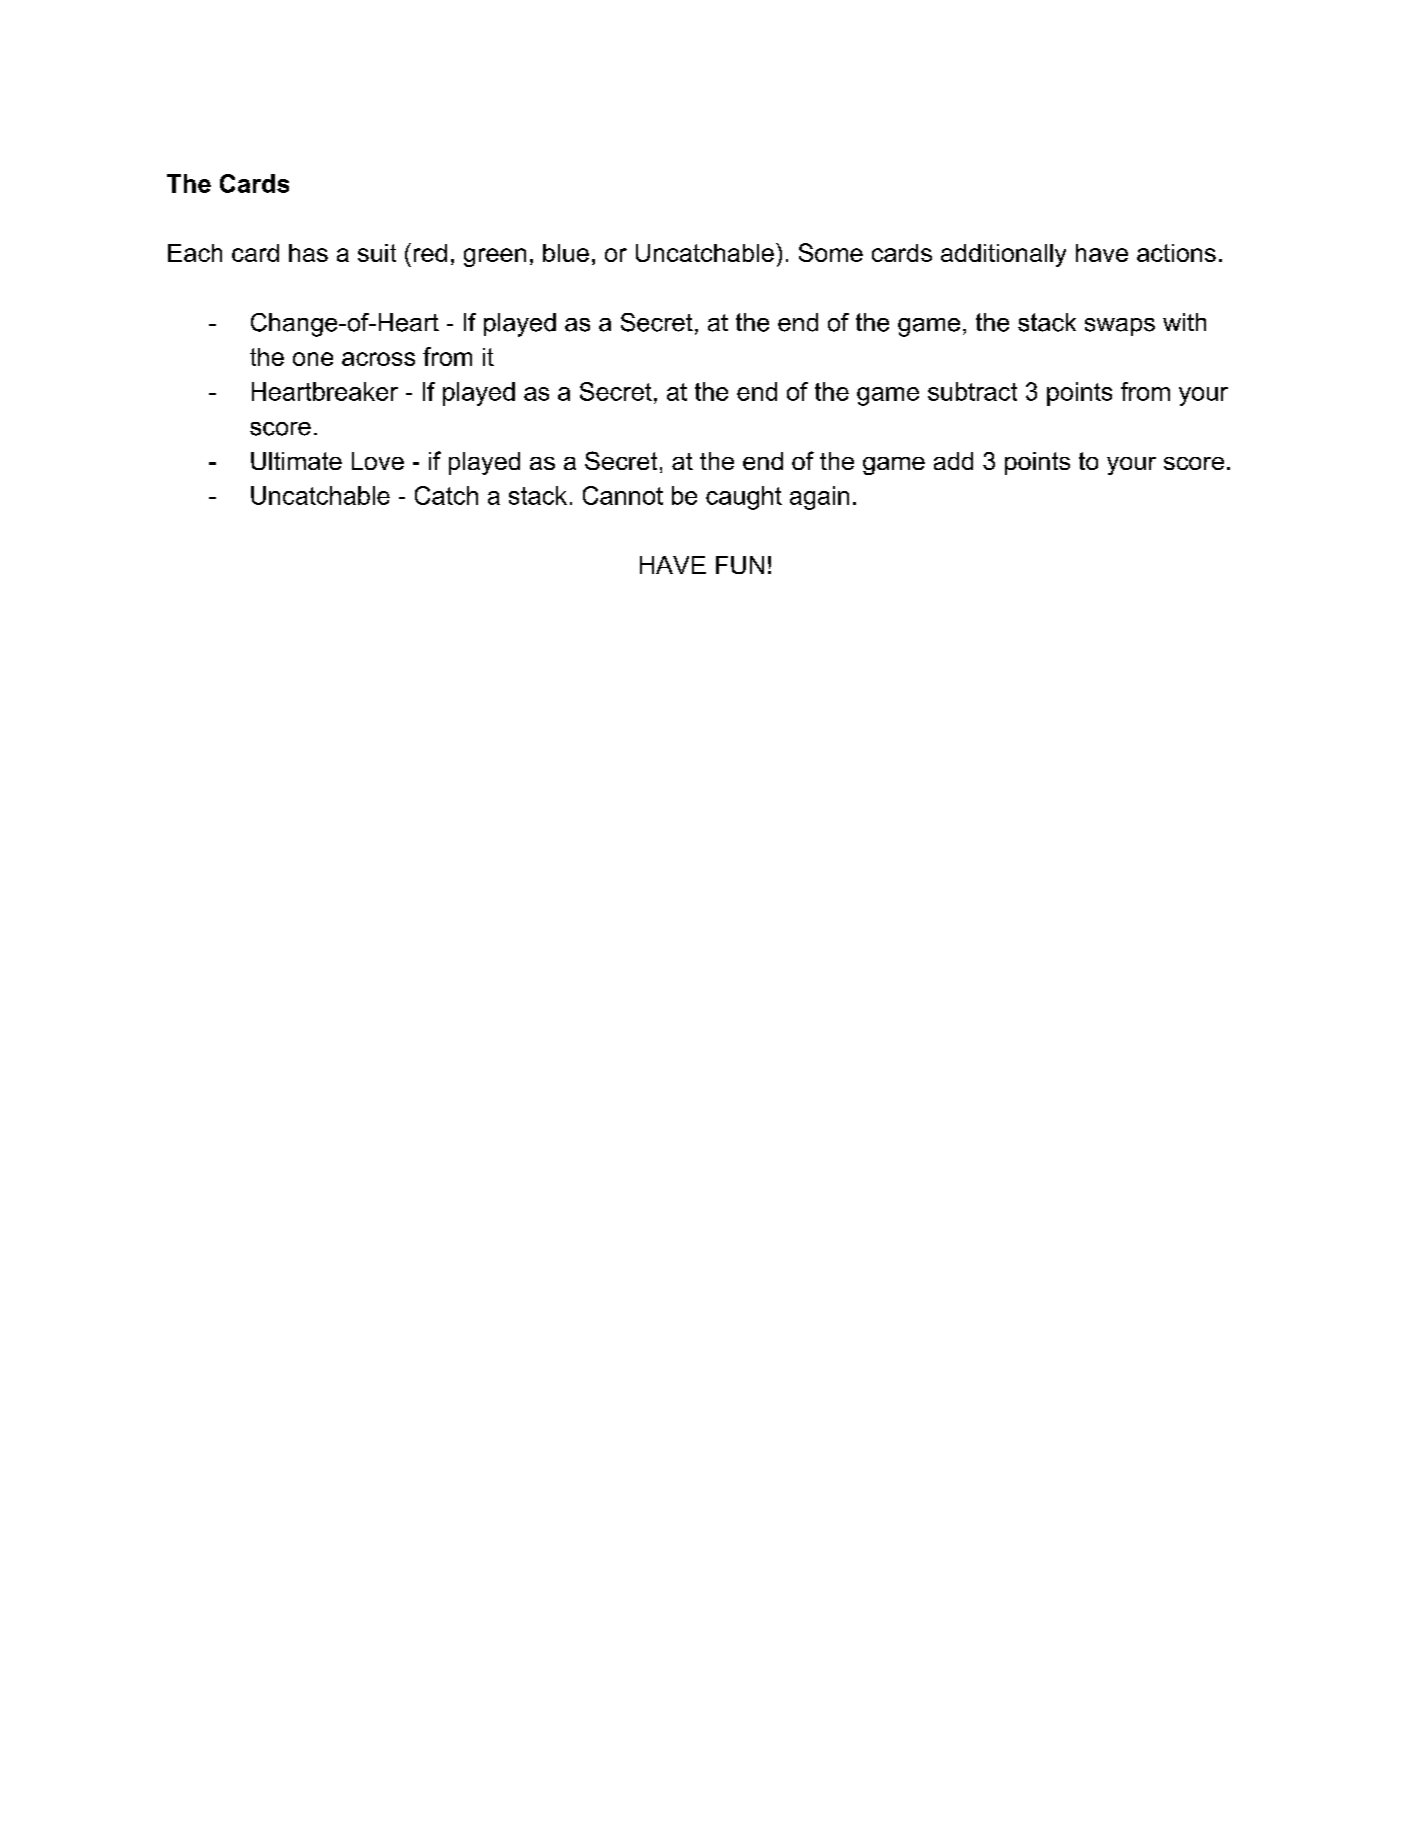 Image resolution: width=1414 pixels, height=1831 pixels. I want to click on Cannot, so click(623, 495).
